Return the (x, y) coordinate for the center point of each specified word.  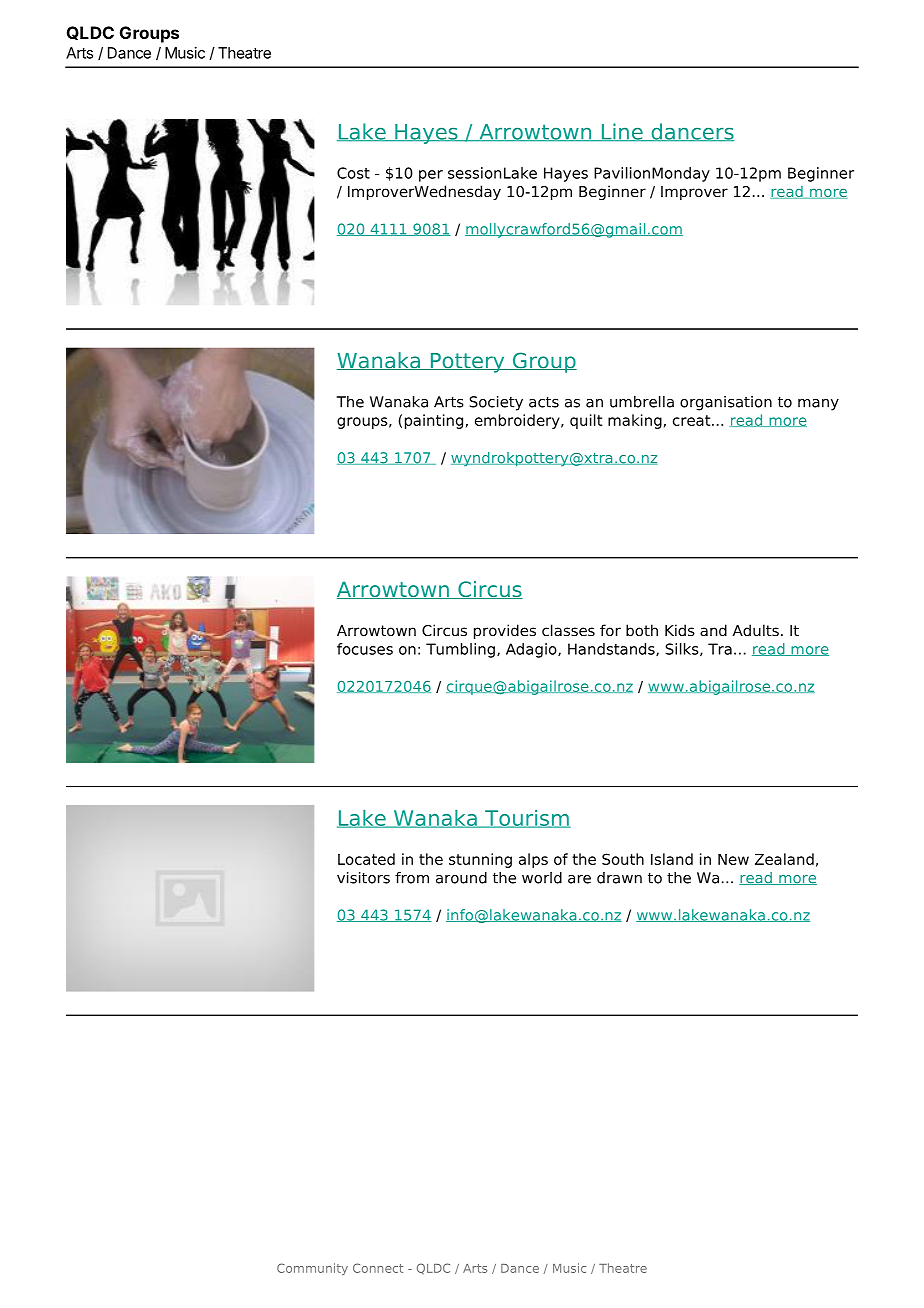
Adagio (532, 650)
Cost (353, 173)
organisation (726, 403)
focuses (365, 649)
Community (312, 1269)
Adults (755, 630)
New (733, 859)
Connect (378, 1268)
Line (622, 132)
